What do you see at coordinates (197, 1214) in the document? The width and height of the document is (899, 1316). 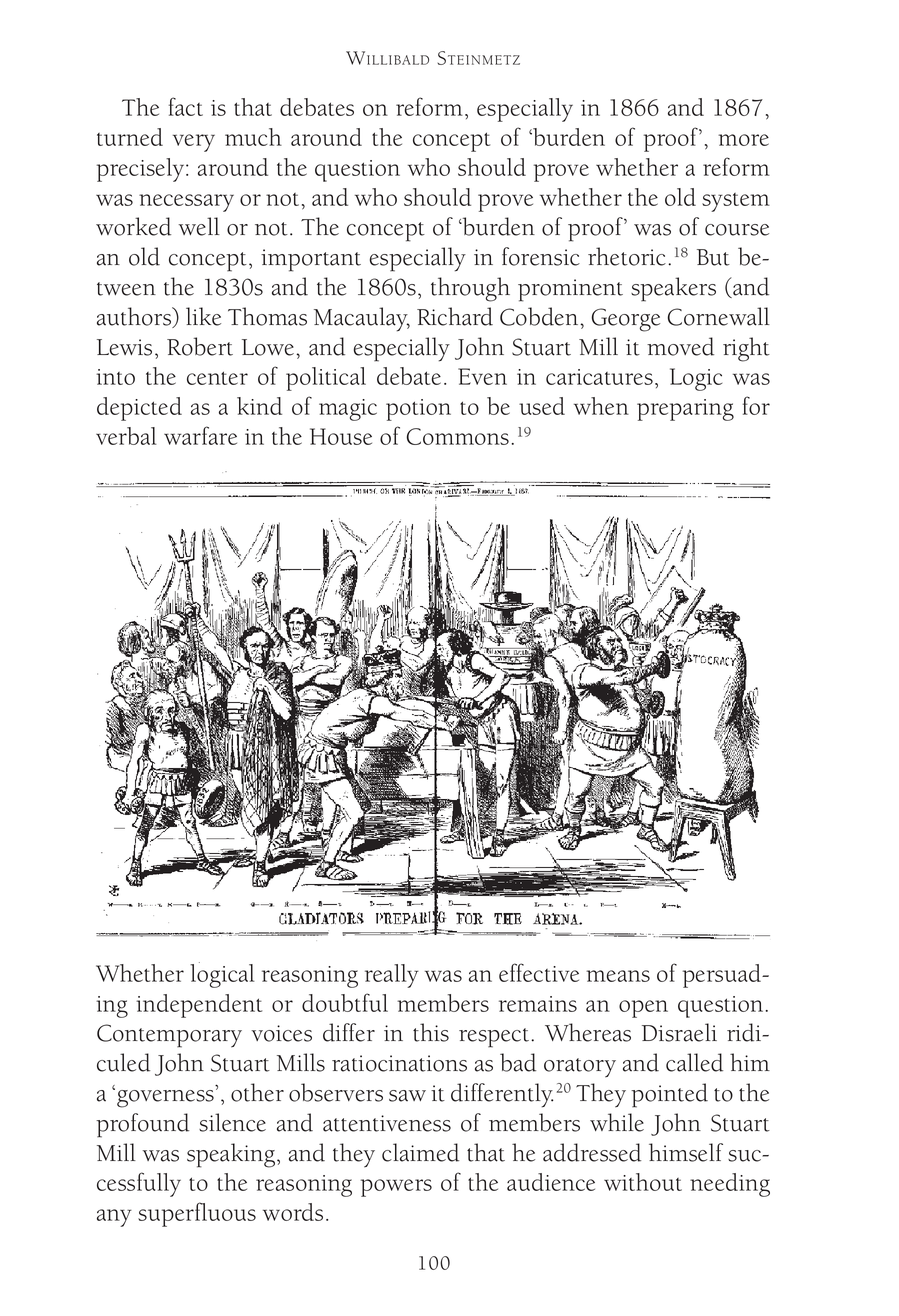 I see `superfluous` at bounding box center [197, 1214].
